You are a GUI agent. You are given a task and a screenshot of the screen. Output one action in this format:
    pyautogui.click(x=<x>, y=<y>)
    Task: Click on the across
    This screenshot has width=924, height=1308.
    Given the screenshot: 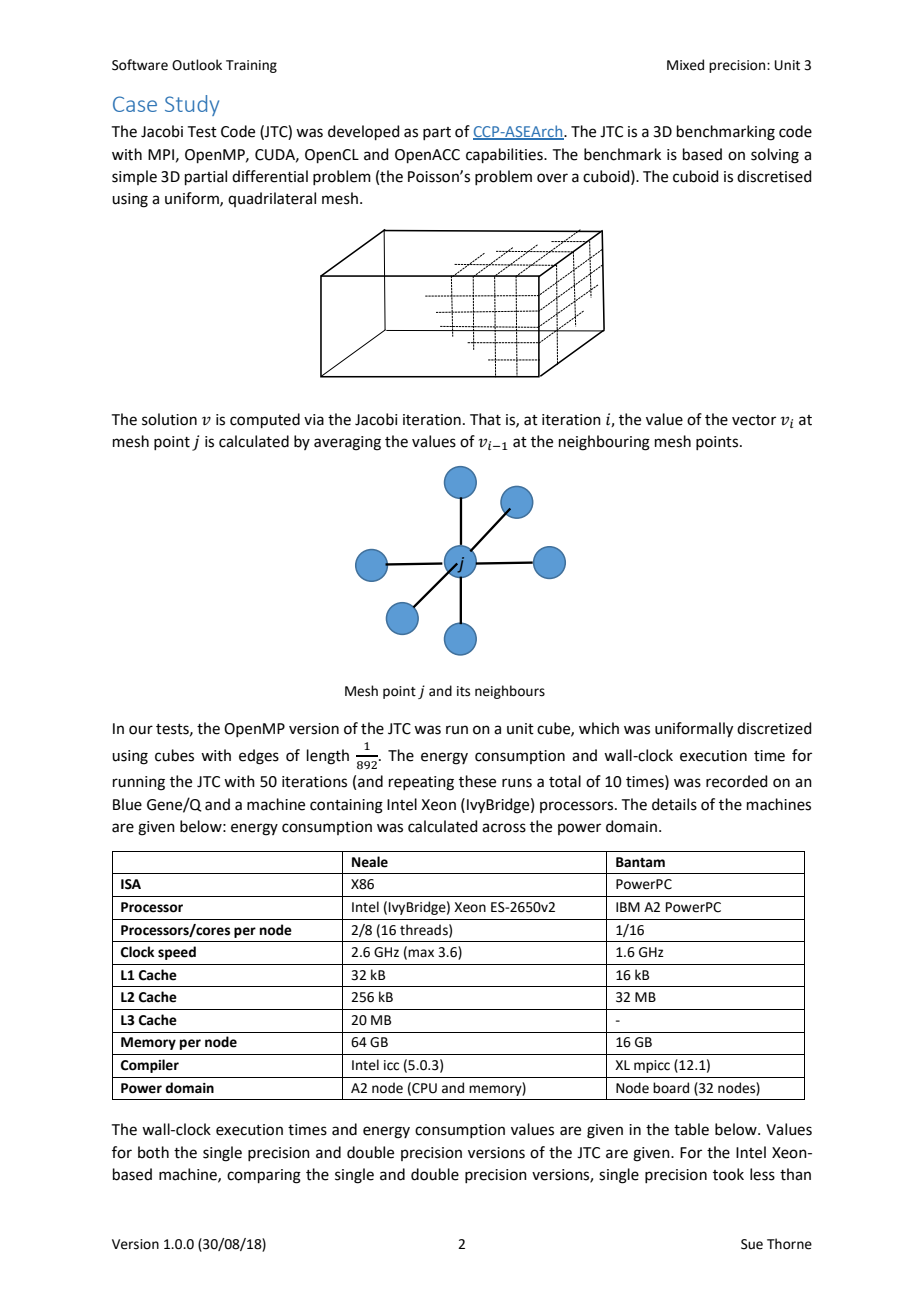 What is the action you would take?
    pyautogui.click(x=504, y=828)
